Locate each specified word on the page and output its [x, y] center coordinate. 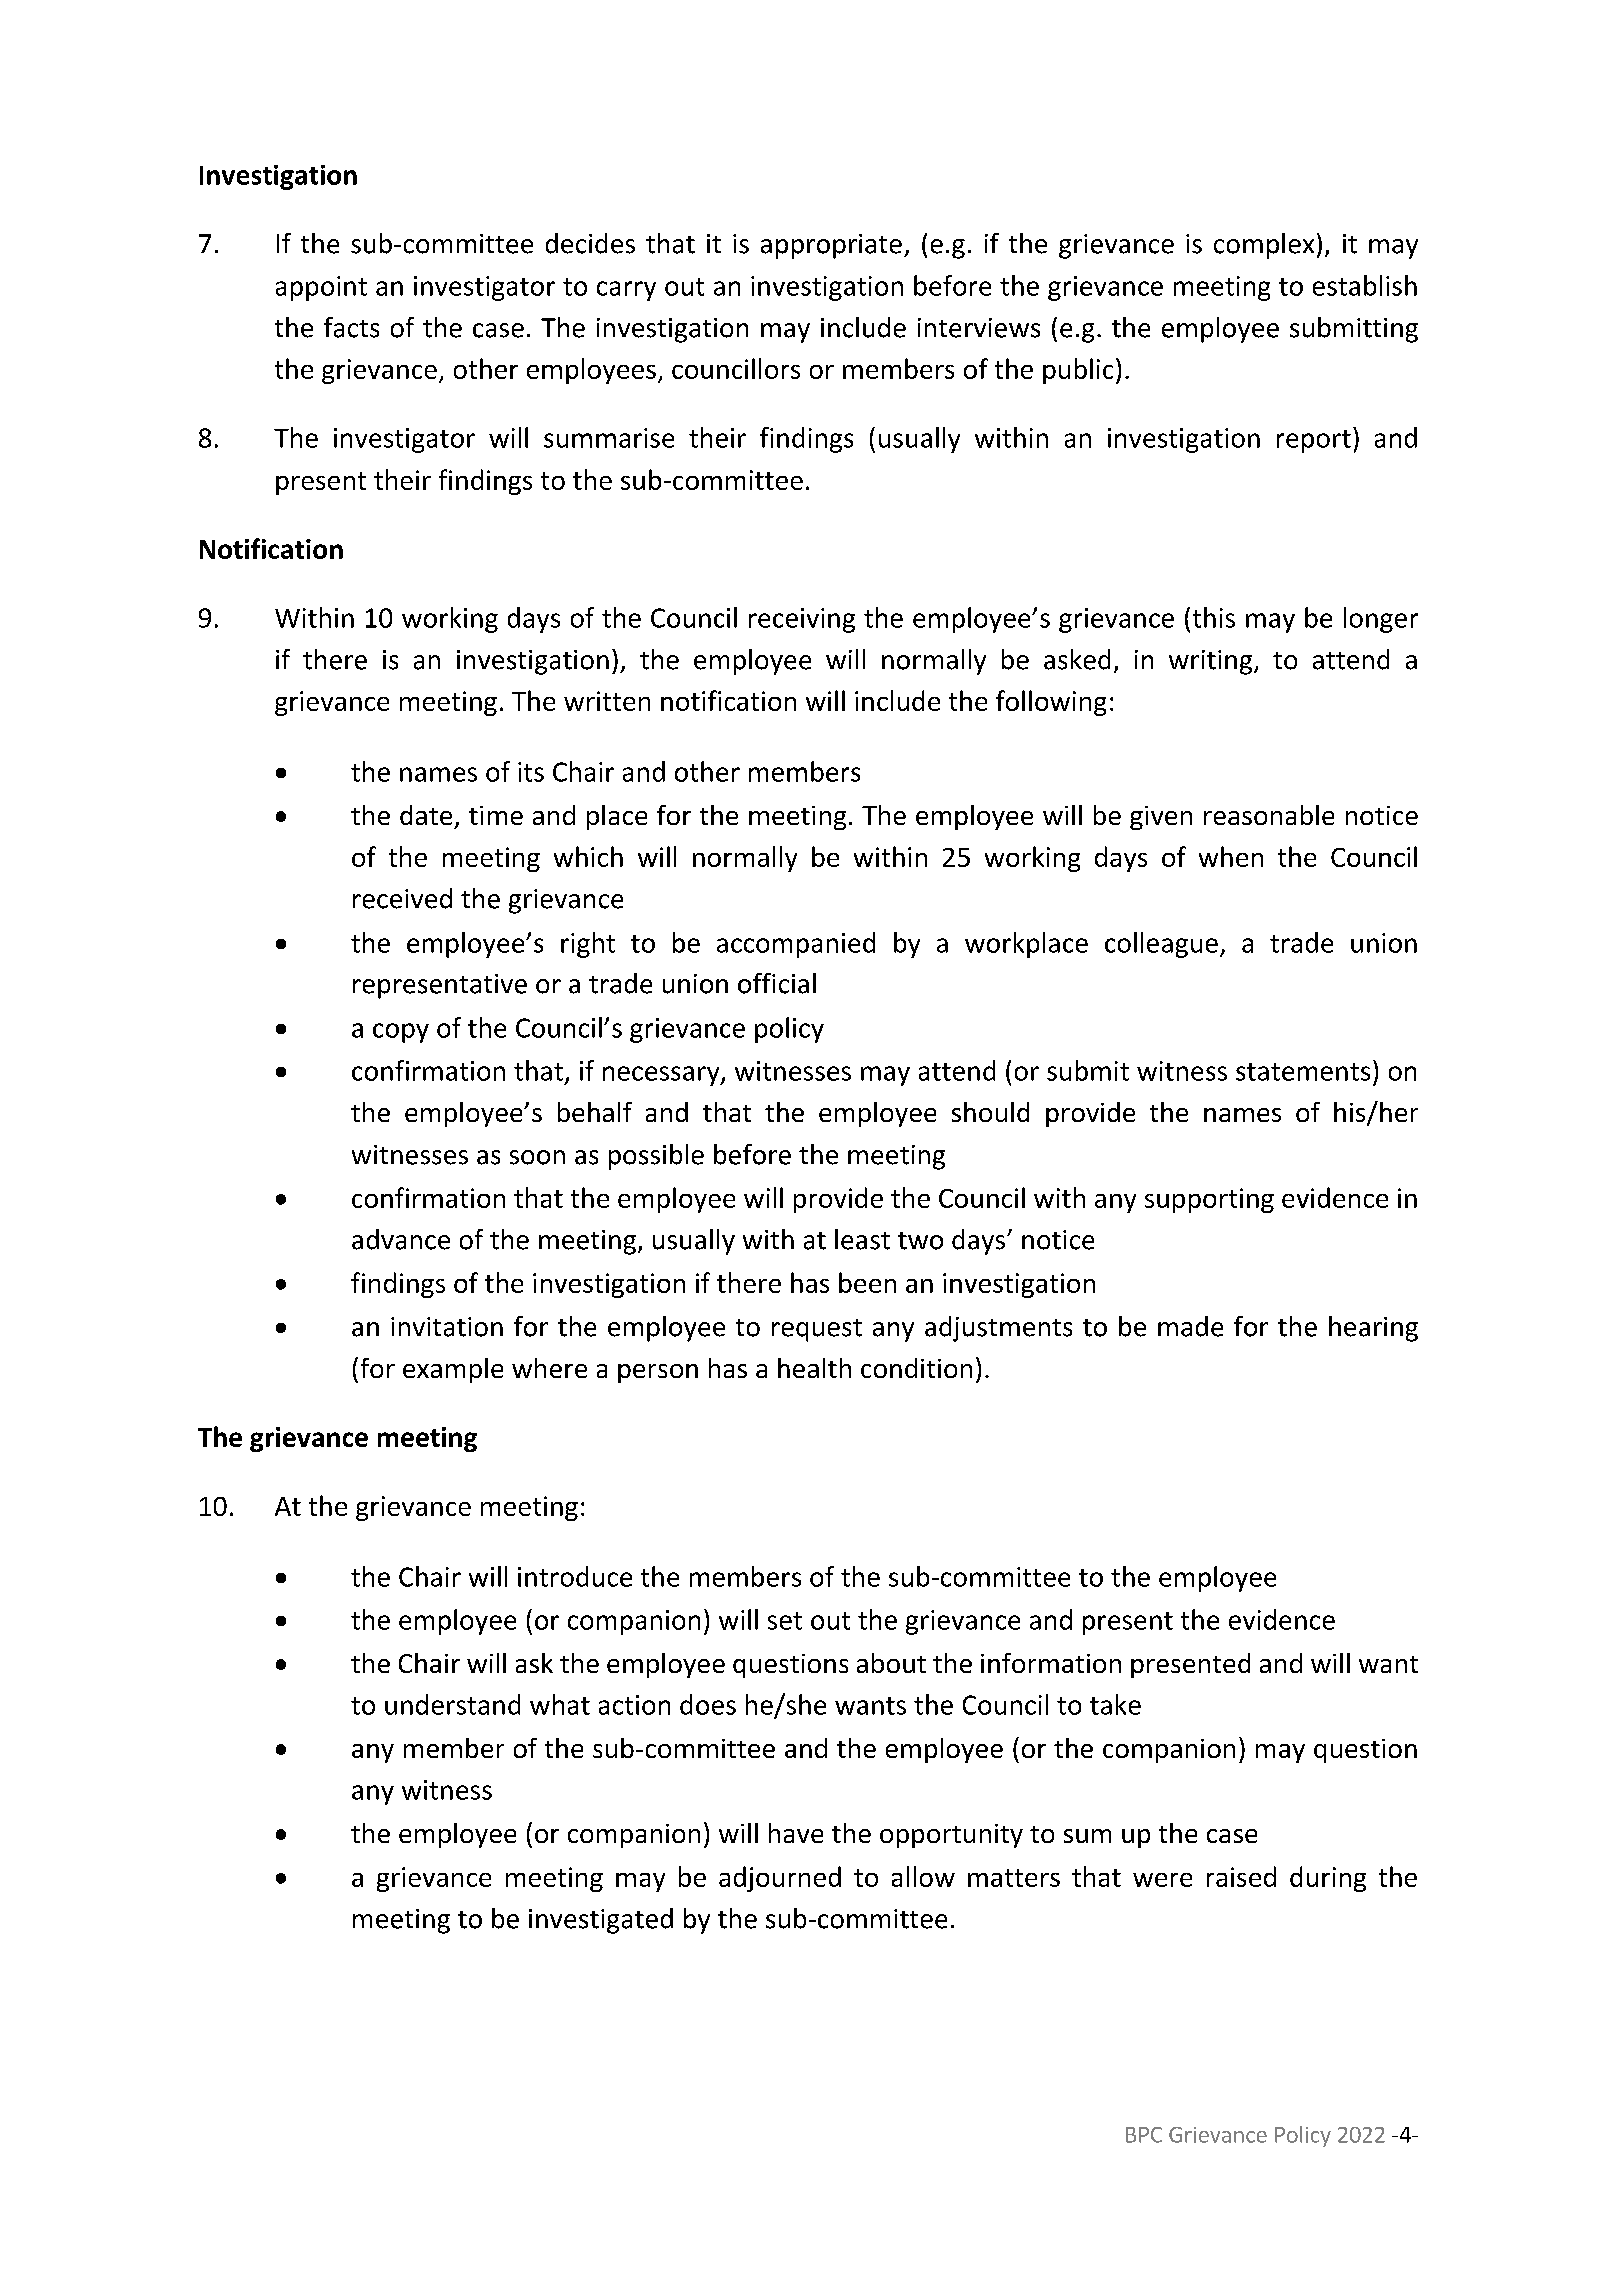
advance [401, 1239]
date [426, 815]
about [891, 1663]
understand [452, 1704]
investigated [601, 1921]
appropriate [831, 246]
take [1115, 1704]
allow [923, 1876]
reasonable [1269, 815]
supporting [1209, 1200]
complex [1264, 246]
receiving [802, 620]
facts [351, 327]
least [862, 1239]
